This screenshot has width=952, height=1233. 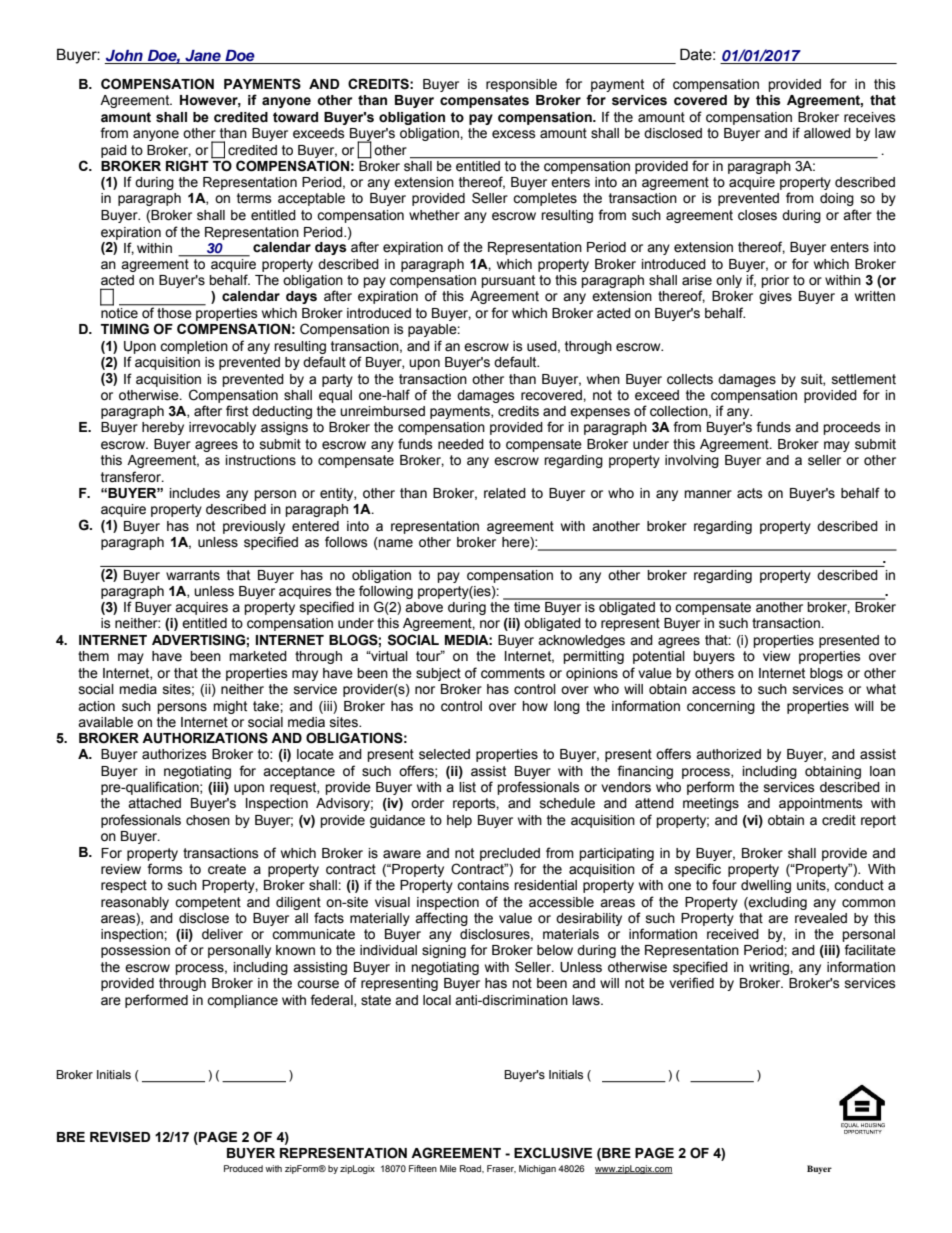 I want to click on Jane, so click(x=203, y=56).
